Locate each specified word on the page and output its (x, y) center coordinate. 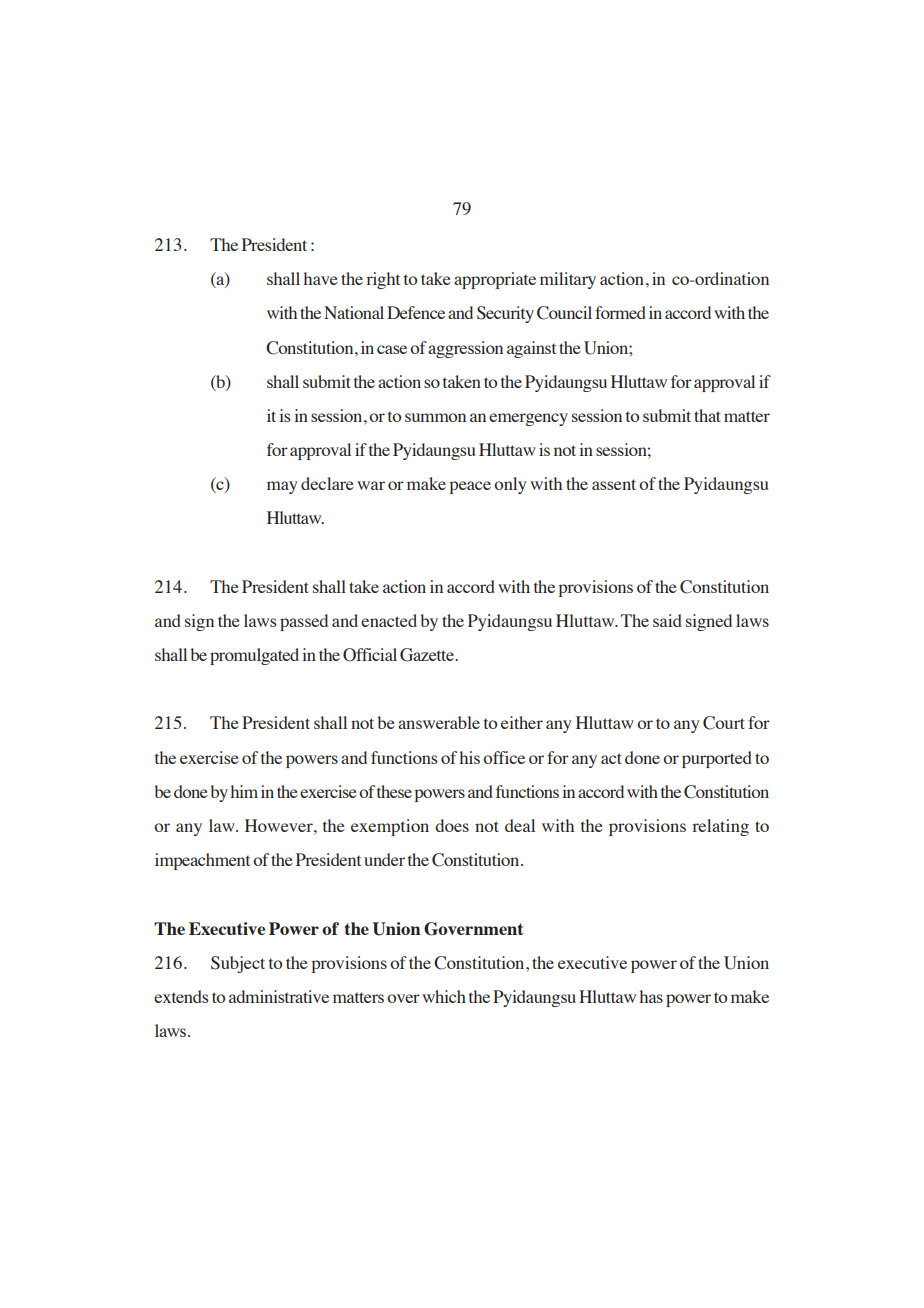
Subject (238, 964)
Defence (416, 312)
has (651, 996)
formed (620, 312)
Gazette (428, 655)
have (320, 278)
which (444, 996)
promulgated (254, 656)
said (667, 620)
